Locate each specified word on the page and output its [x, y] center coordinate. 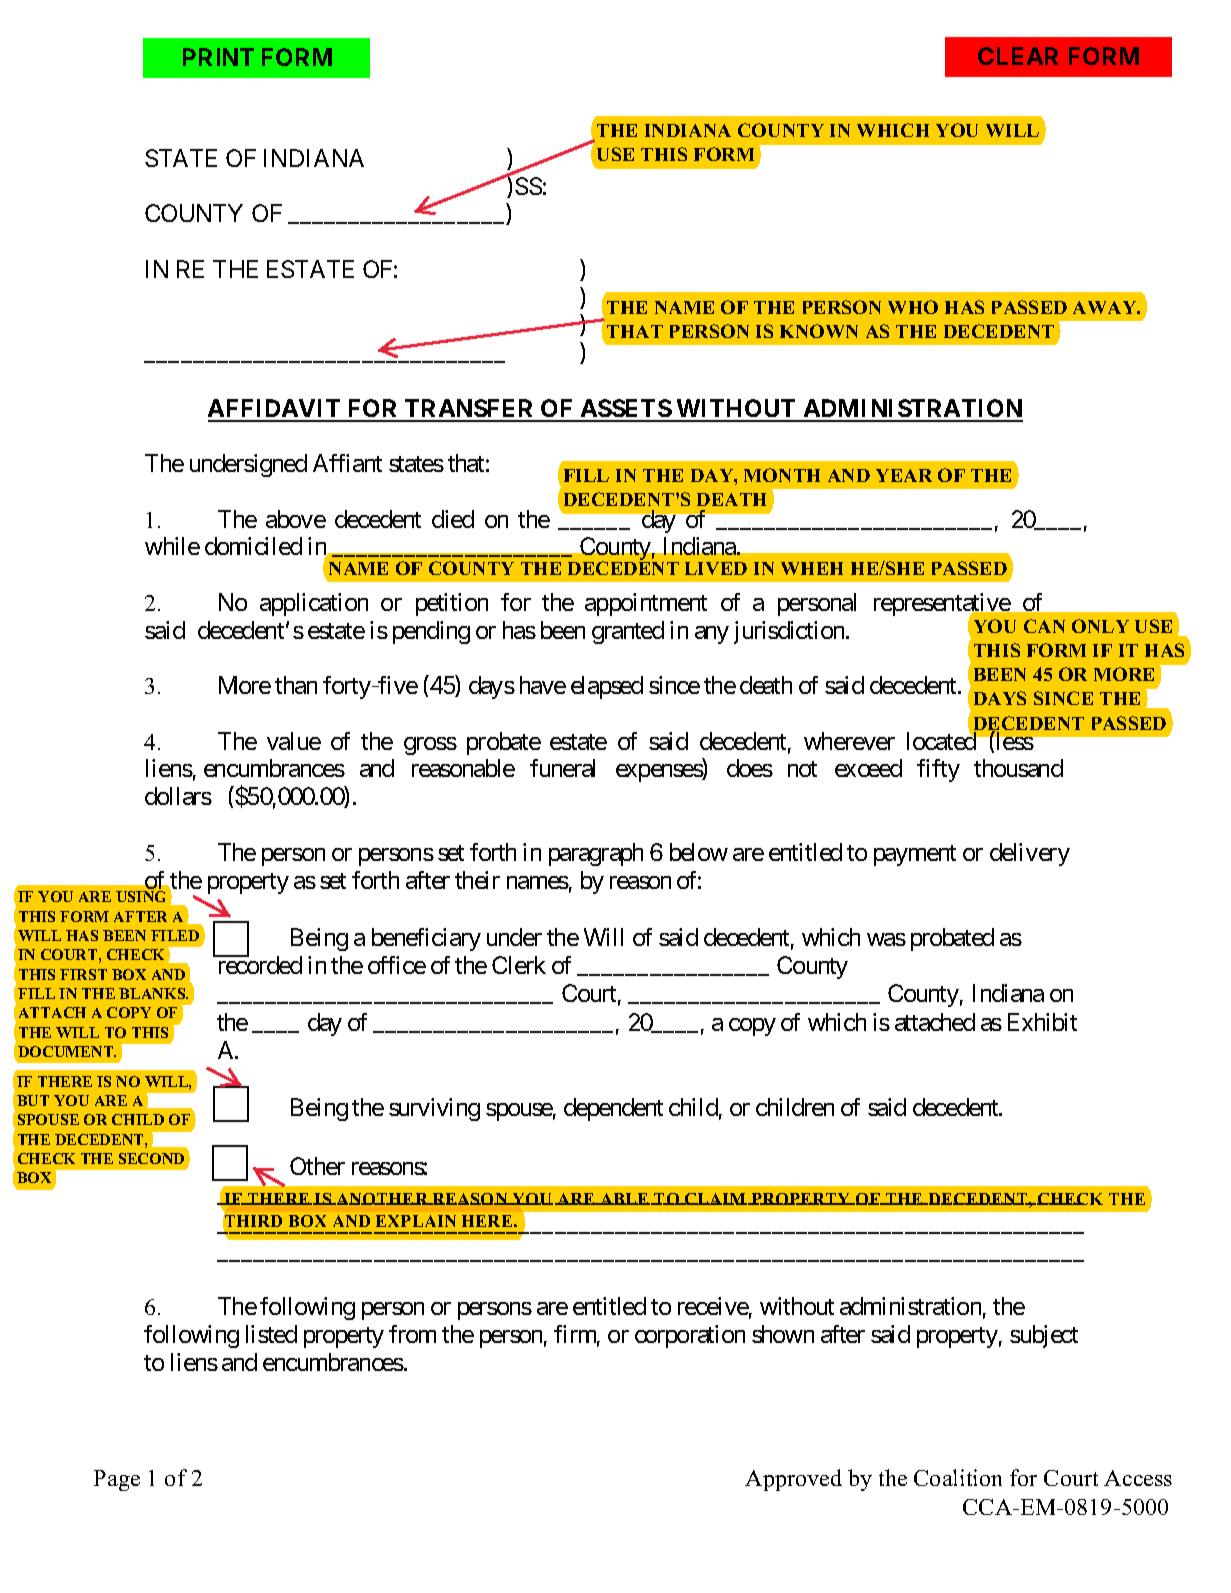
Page [117, 1480]
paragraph [596, 854]
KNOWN [819, 331]
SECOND [151, 1158]
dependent [613, 1109]
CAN [1044, 626]
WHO [913, 307]
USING [140, 896]
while [172, 546]
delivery [1030, 854]
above [296, 519]
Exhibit [1042, 1022]
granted [628, 632]
